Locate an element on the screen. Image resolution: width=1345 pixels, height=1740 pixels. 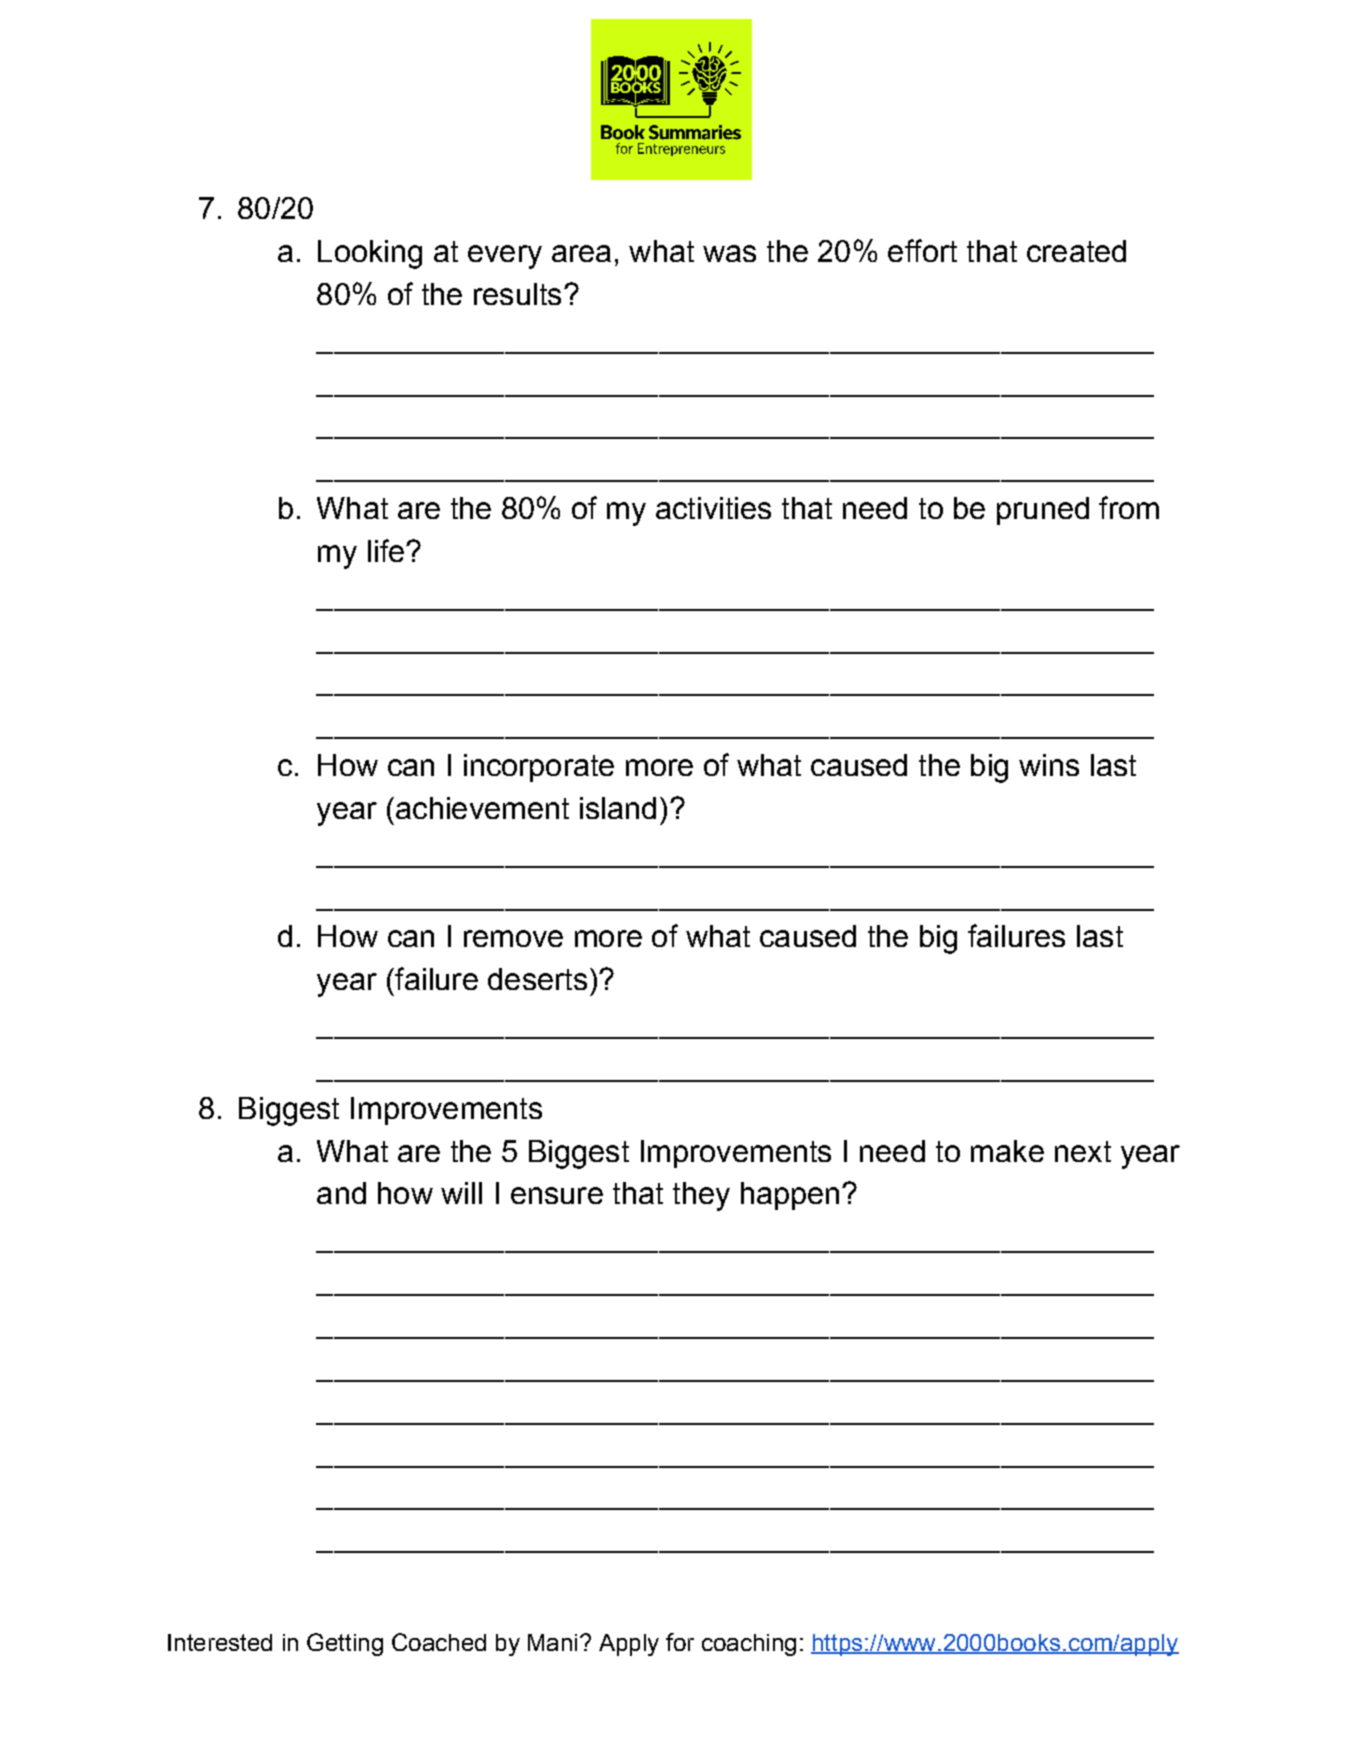
wins is located at coordinates (1049, 765).
